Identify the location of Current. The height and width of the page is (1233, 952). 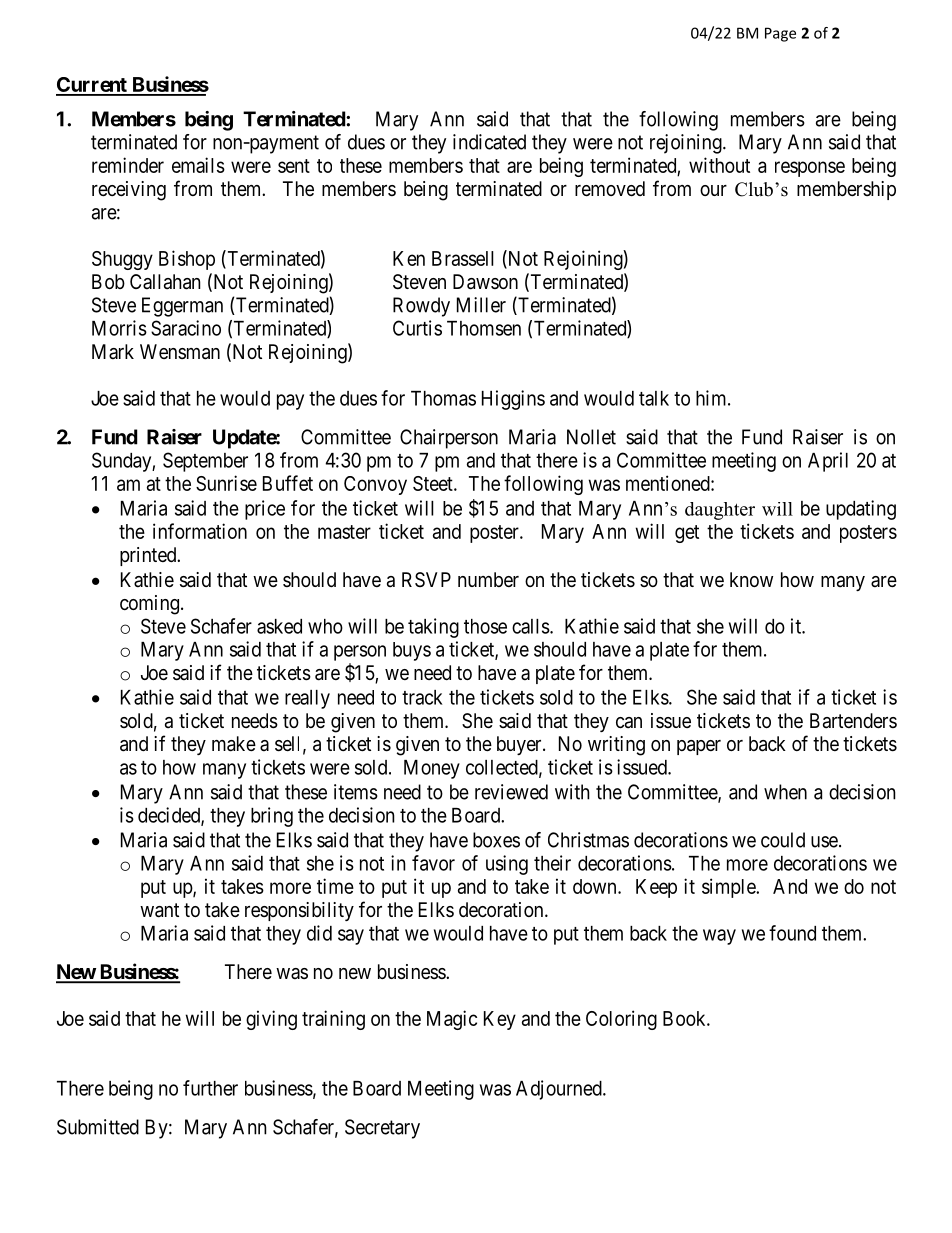
(92, 86).
